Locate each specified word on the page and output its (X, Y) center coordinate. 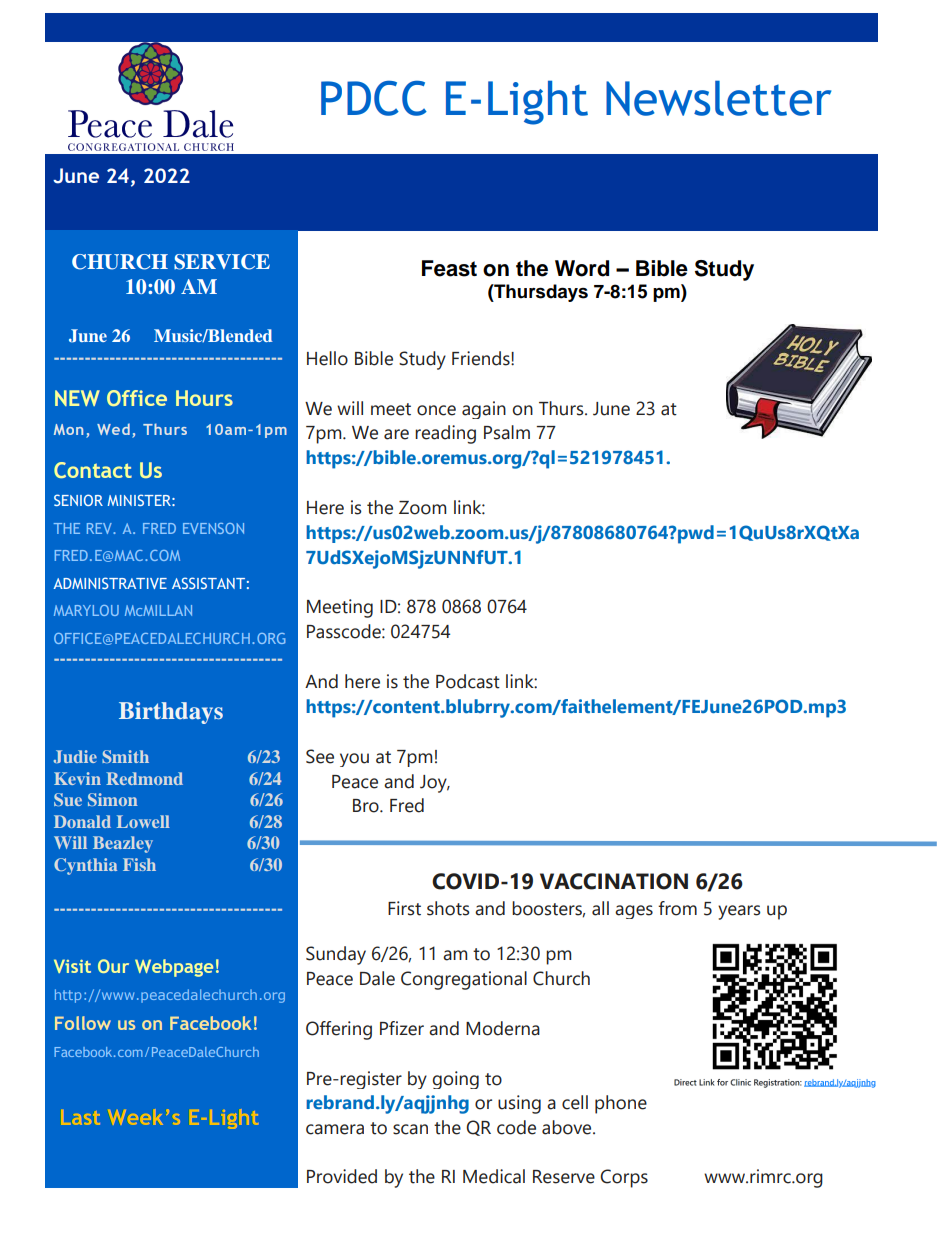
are (396, 434)
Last (81, 1117)
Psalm (507, 432)
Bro (367, 806)
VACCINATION (614, 881)
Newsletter (718, 98)
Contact (93, 470)
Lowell (143, 821)
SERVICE (222, 262)
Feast (449, 268)
